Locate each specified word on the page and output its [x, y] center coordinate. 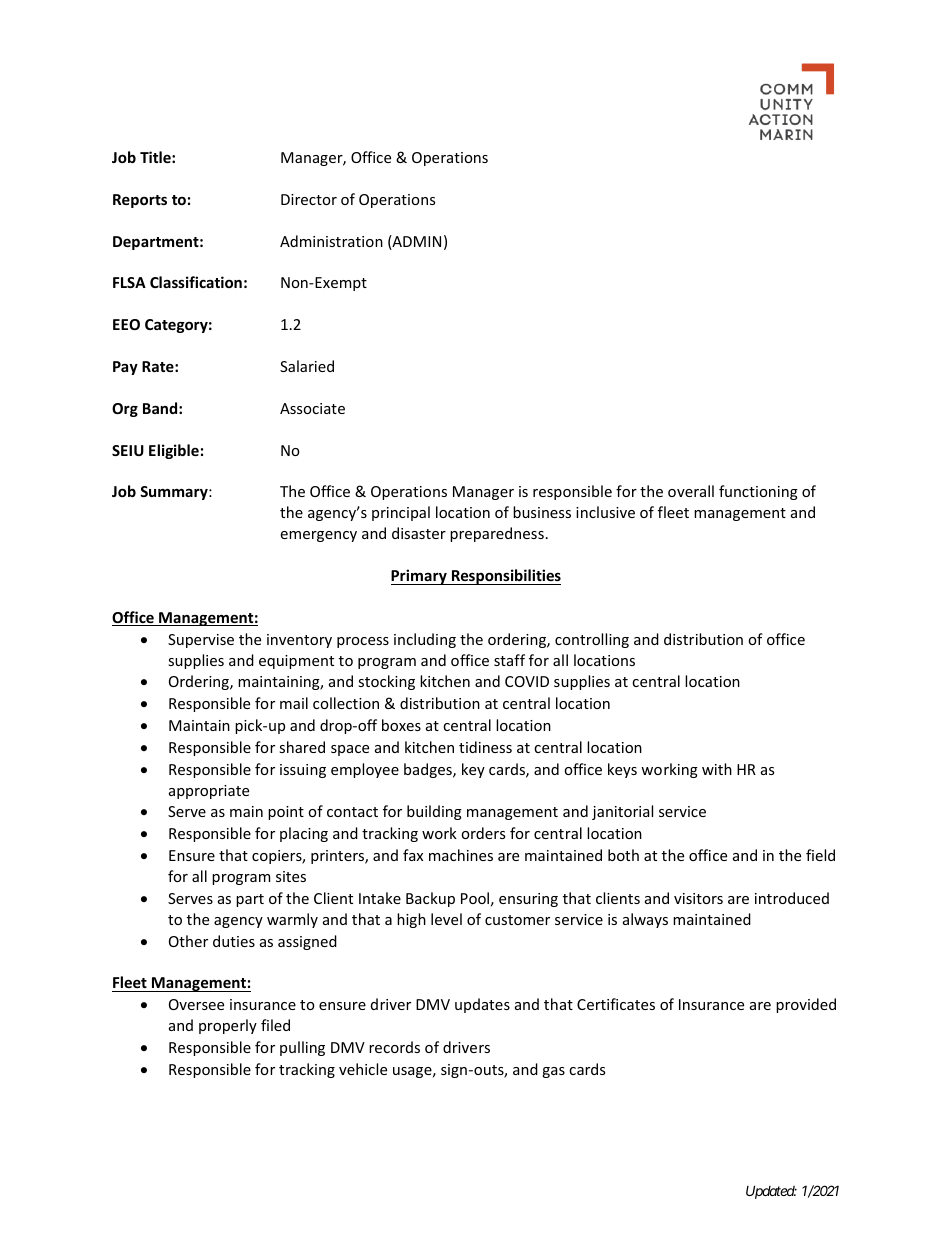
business [542, 512]
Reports [140, 201]
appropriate [209, 792]
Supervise [201, 641]
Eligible [174, 451]
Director [309, 199]
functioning [758, 492]
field [820, 855]
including [425, 640]
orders [483, 833]
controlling [592, 640]
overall [691, 491]
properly [228, 1026]
